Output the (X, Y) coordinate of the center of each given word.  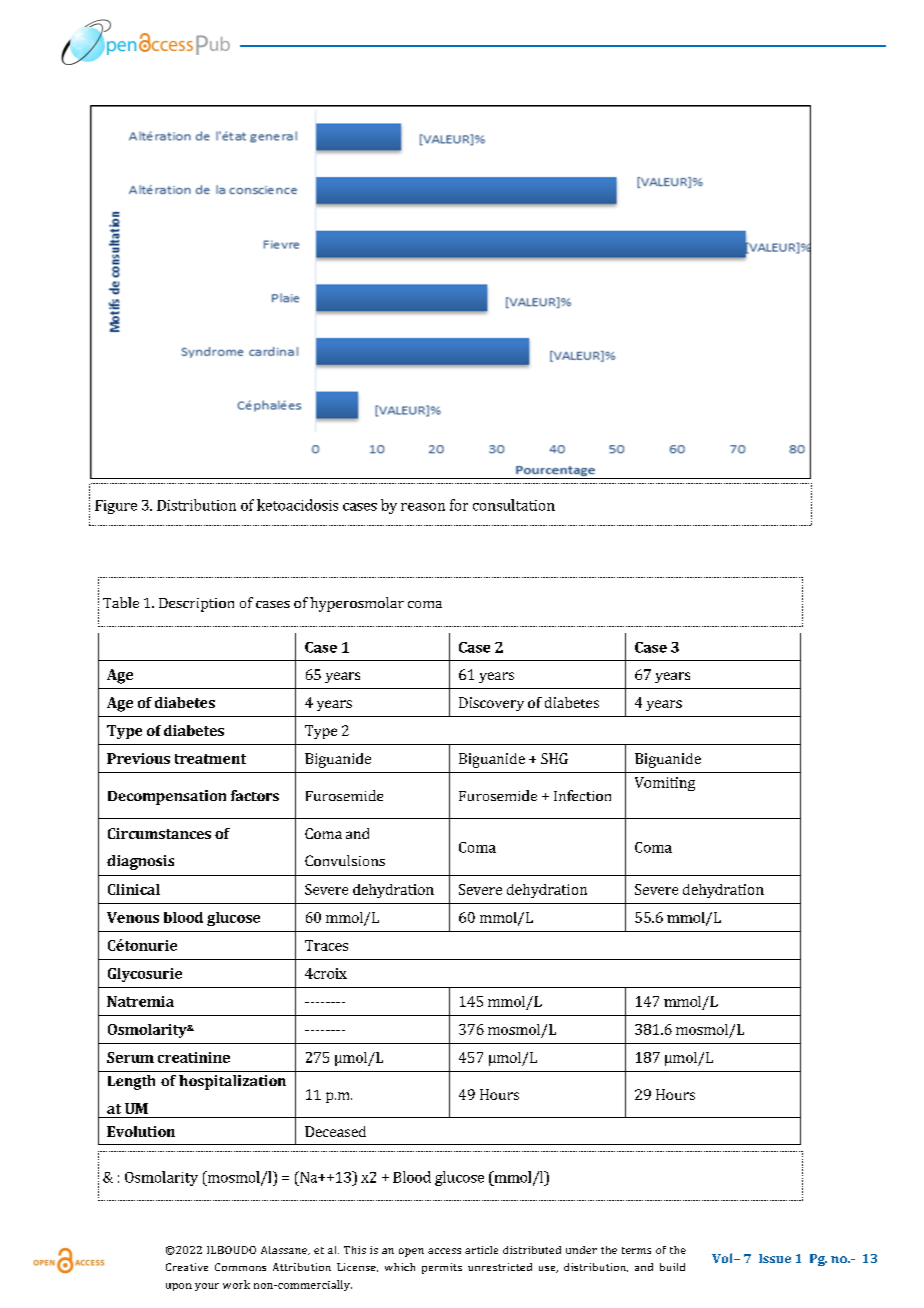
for (459, 505)
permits (442, 1268)
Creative (187, 1267)
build (672, 1267)
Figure (116, 507)
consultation (514, 505)
